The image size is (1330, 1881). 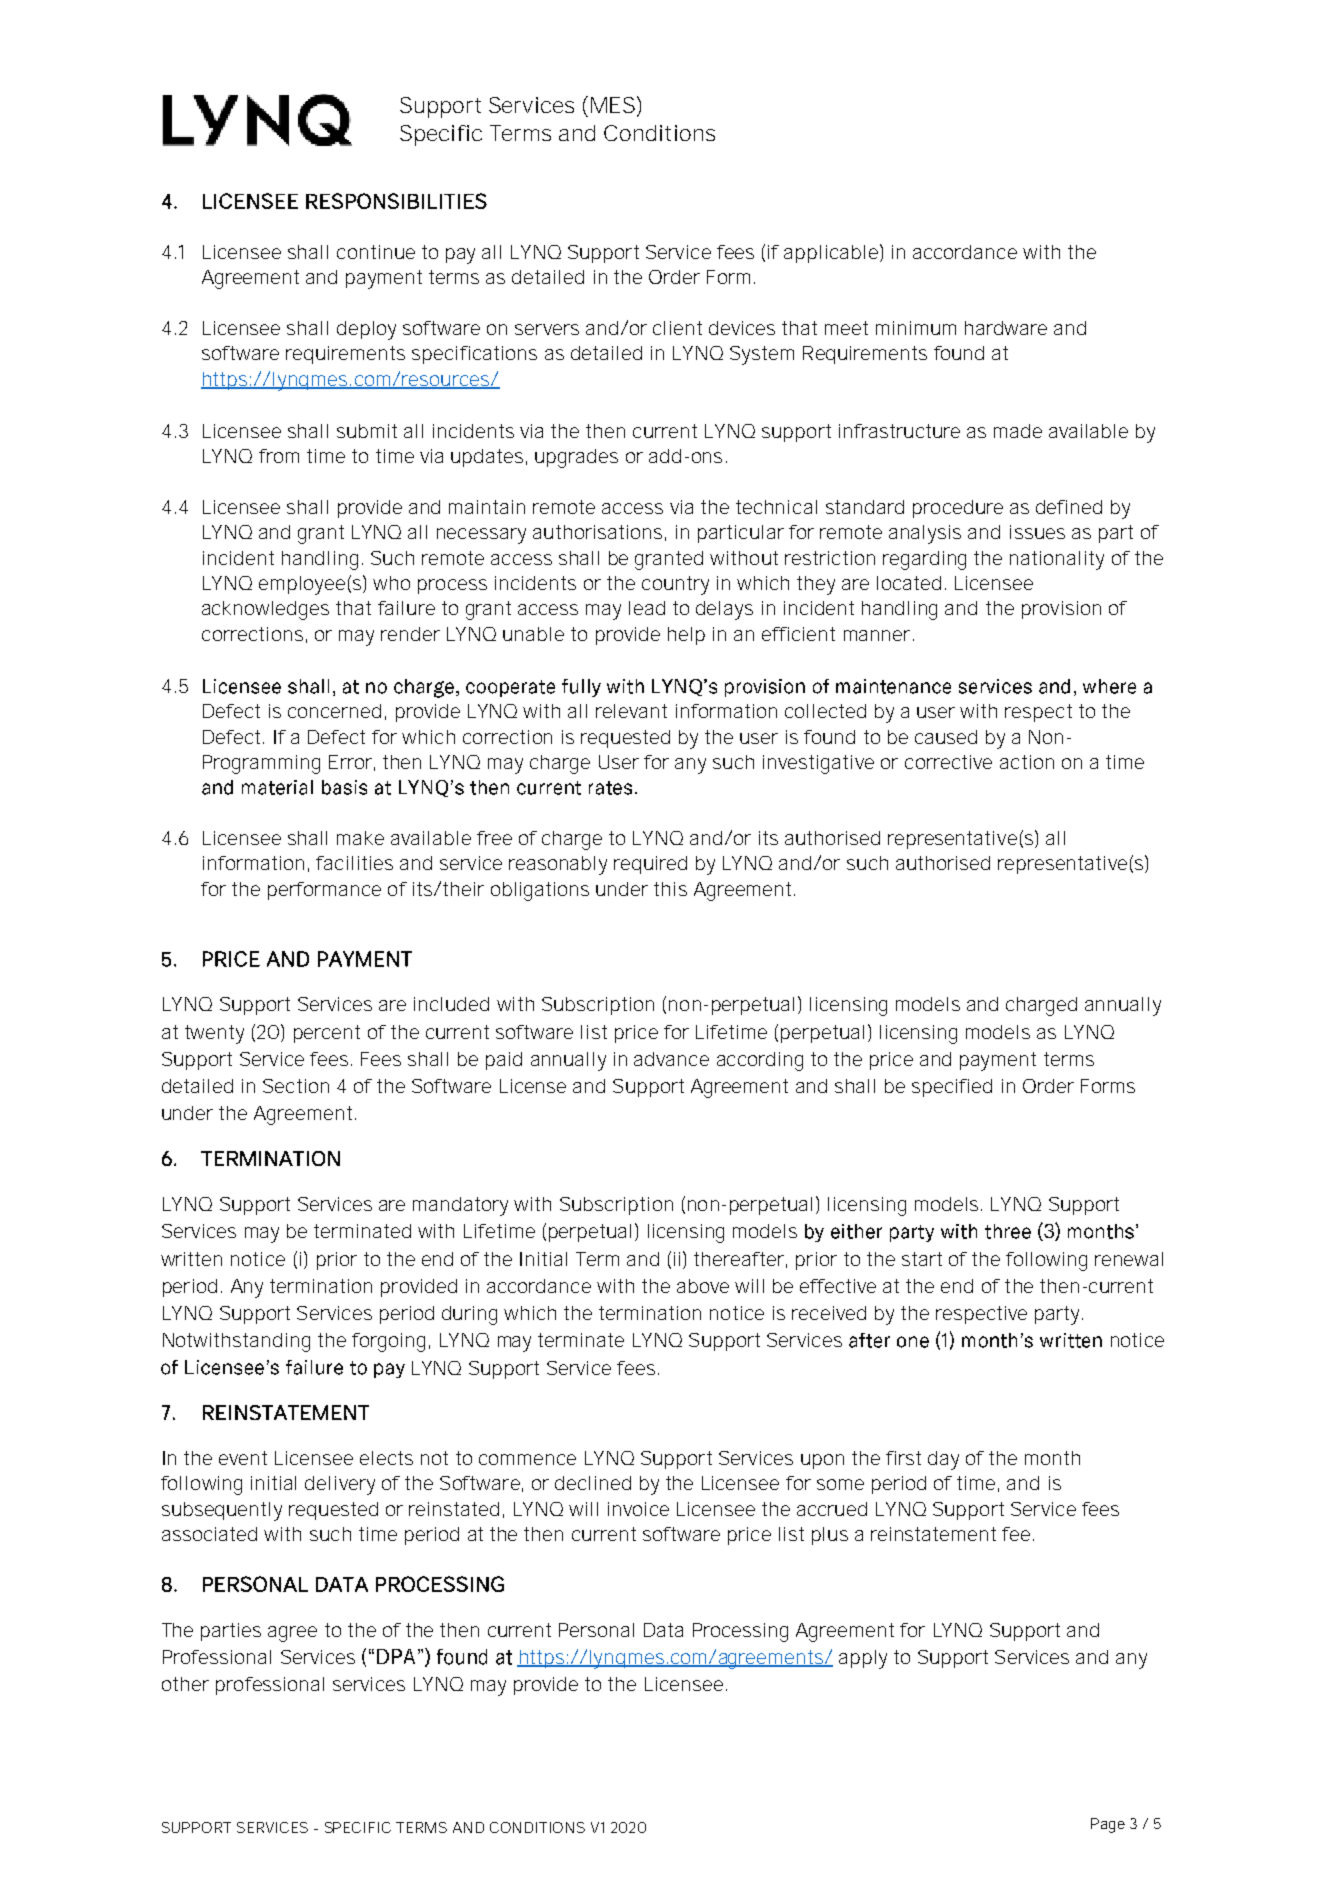 What do you see at coordinates (185, 1684) in the document?
I see `other` at bounding box center [185, 1684].
